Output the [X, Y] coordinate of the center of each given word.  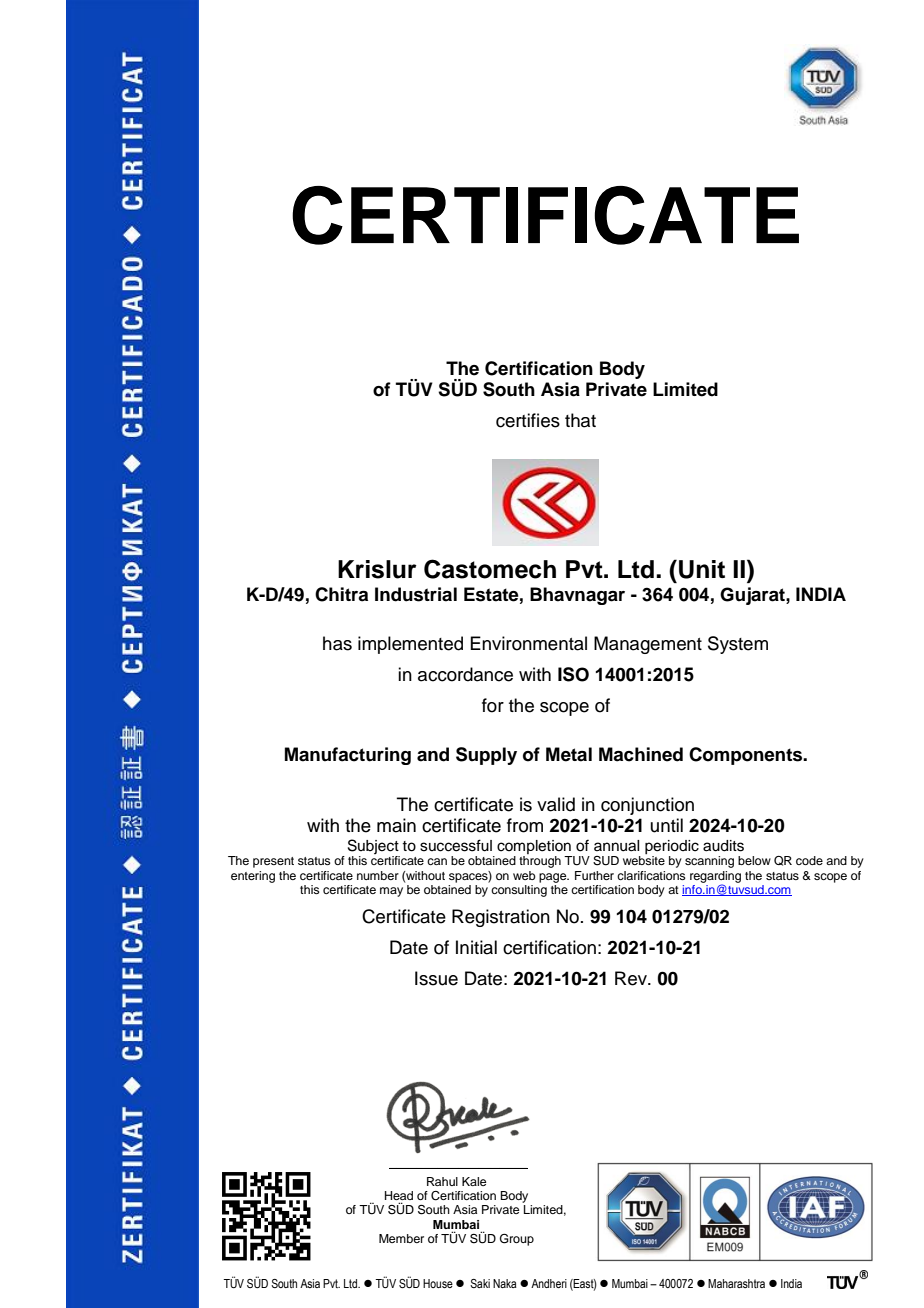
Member [401, 1238]
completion [534, 847]
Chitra [341, 594]
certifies [528, 420]
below [754, 860]
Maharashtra [736, 1283]
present [273, 862]
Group [517, 1240]
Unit [702, 569]
